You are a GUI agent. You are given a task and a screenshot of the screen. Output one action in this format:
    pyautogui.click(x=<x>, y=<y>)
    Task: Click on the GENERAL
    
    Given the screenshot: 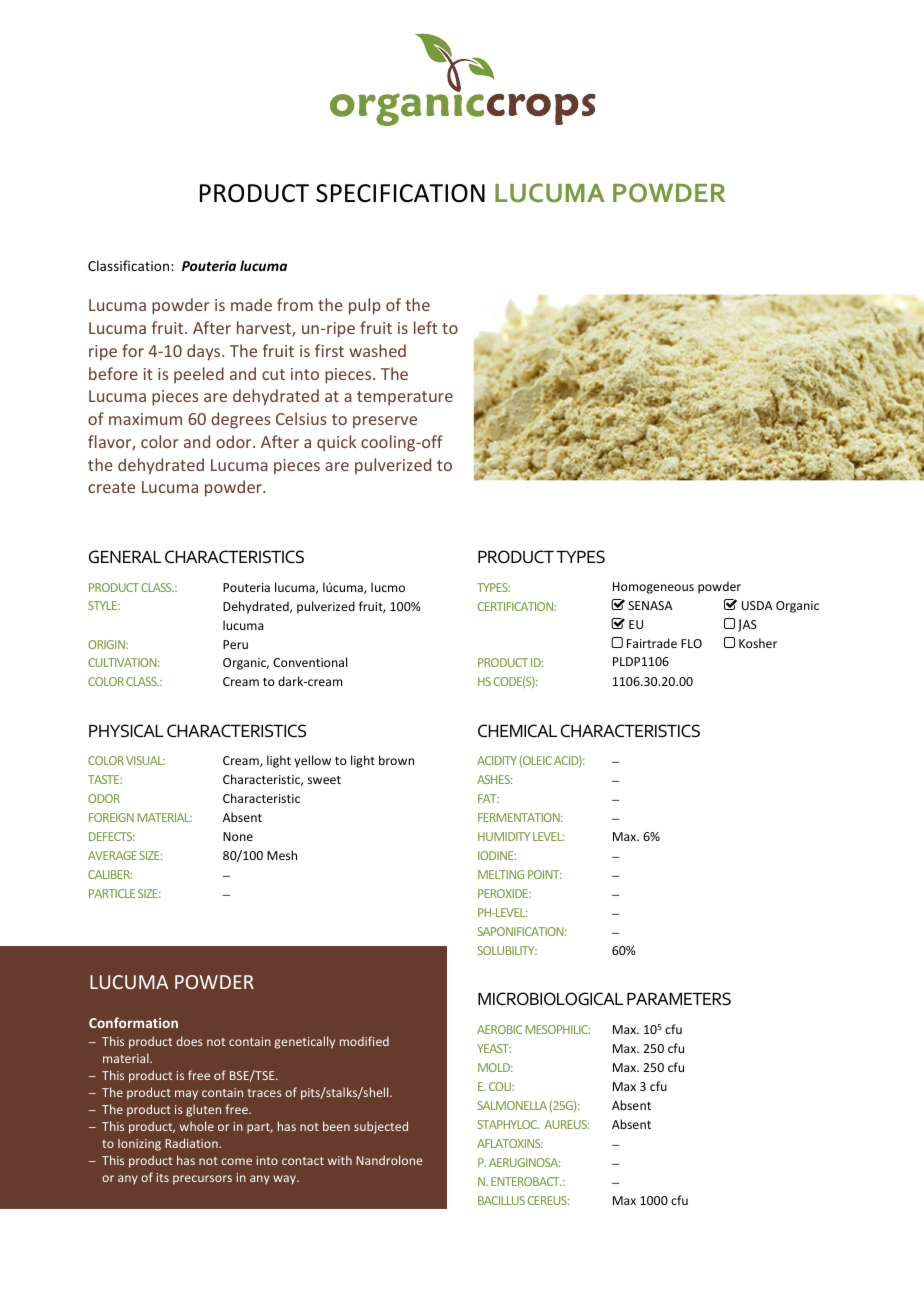 What is the action you would take?
    pyautogui.click(x=125, y=557)
